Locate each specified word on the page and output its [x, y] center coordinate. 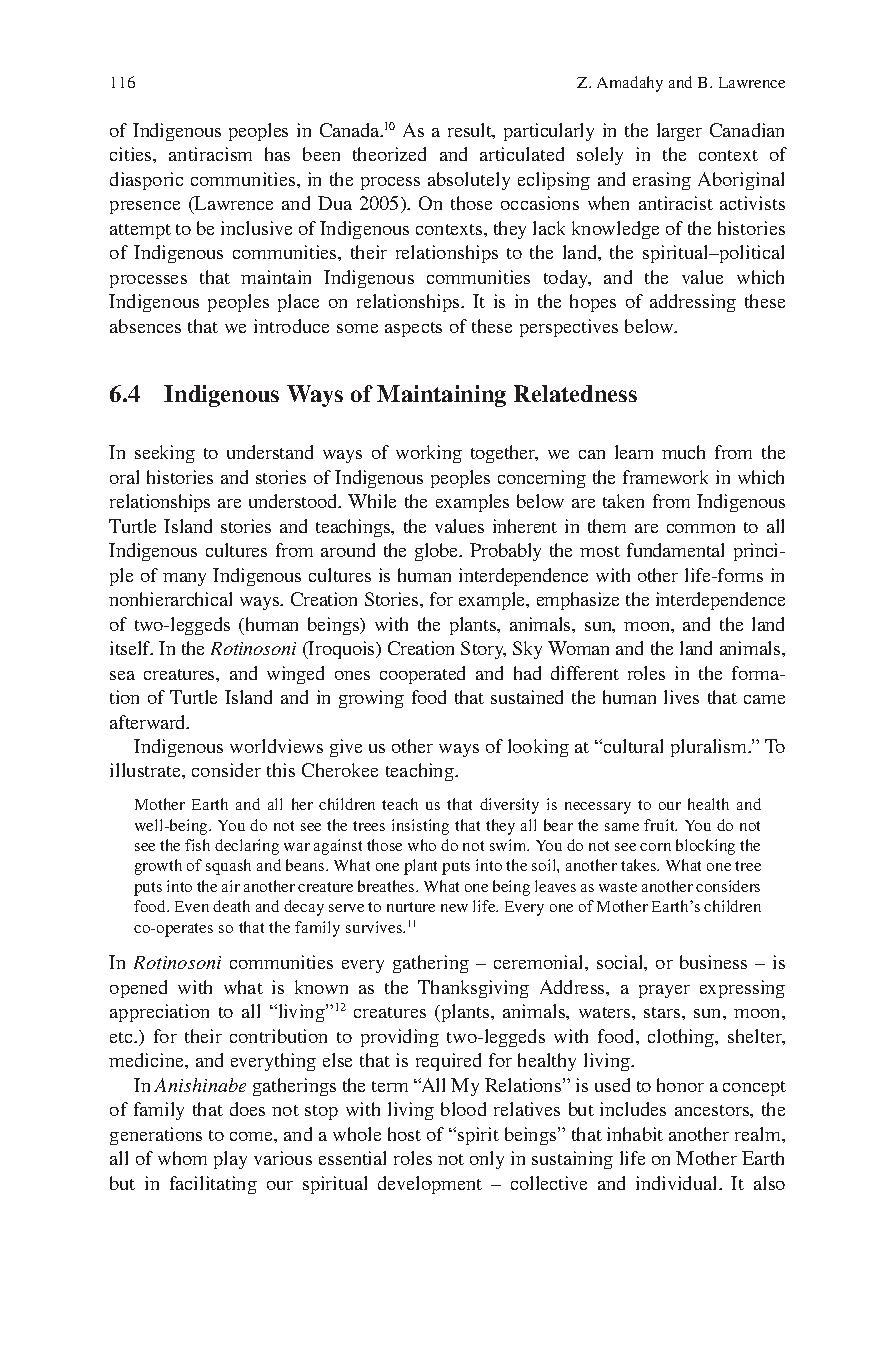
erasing [662, 181]
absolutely [469, 181]
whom [182, 1158]
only [487, 1160]
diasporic [146, 181]
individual [678, 1183]
